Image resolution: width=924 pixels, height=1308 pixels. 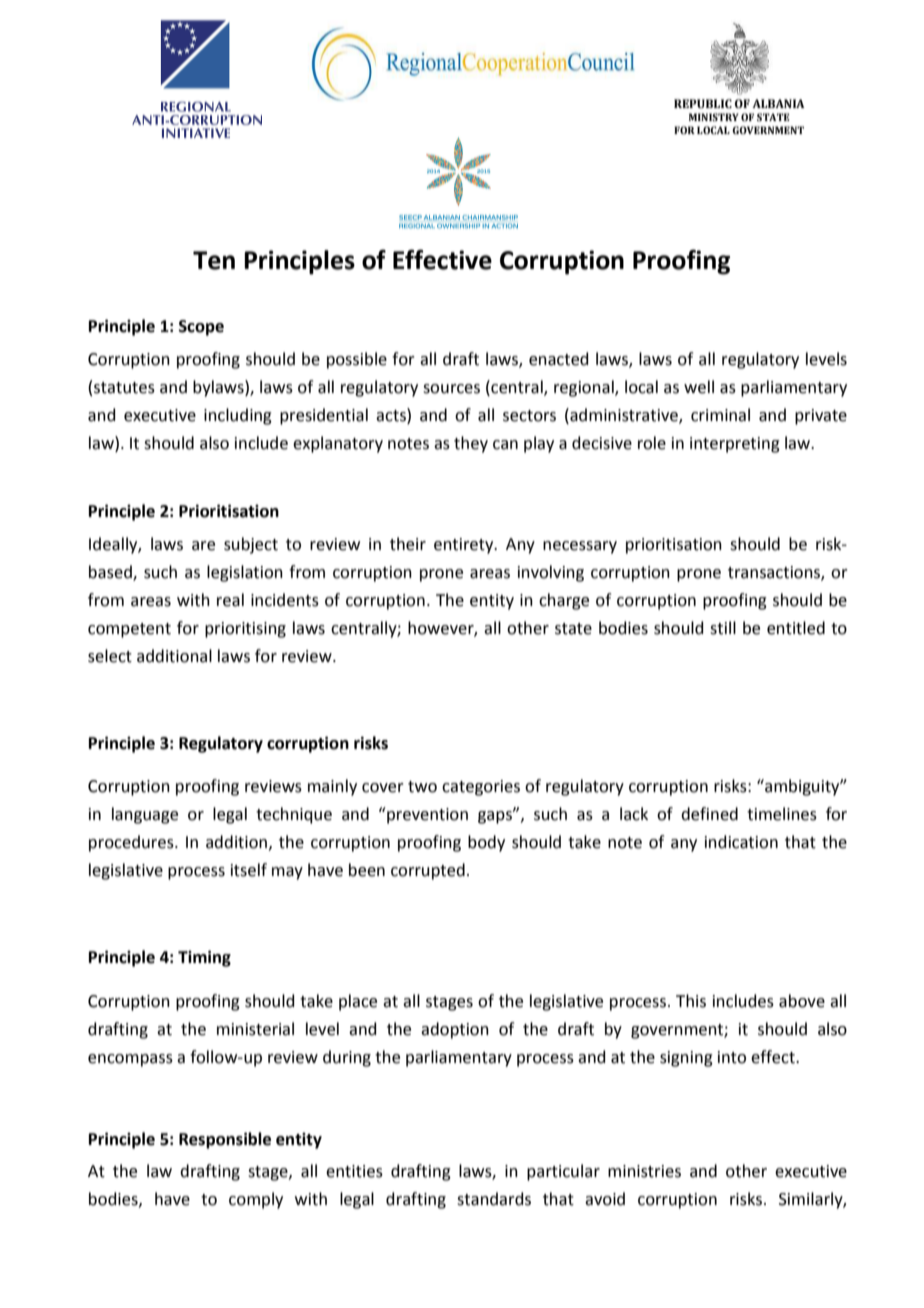 What do you see at coordinates (204, 958) in the document?
I see `Timing` at bounding box center [204, 958].
